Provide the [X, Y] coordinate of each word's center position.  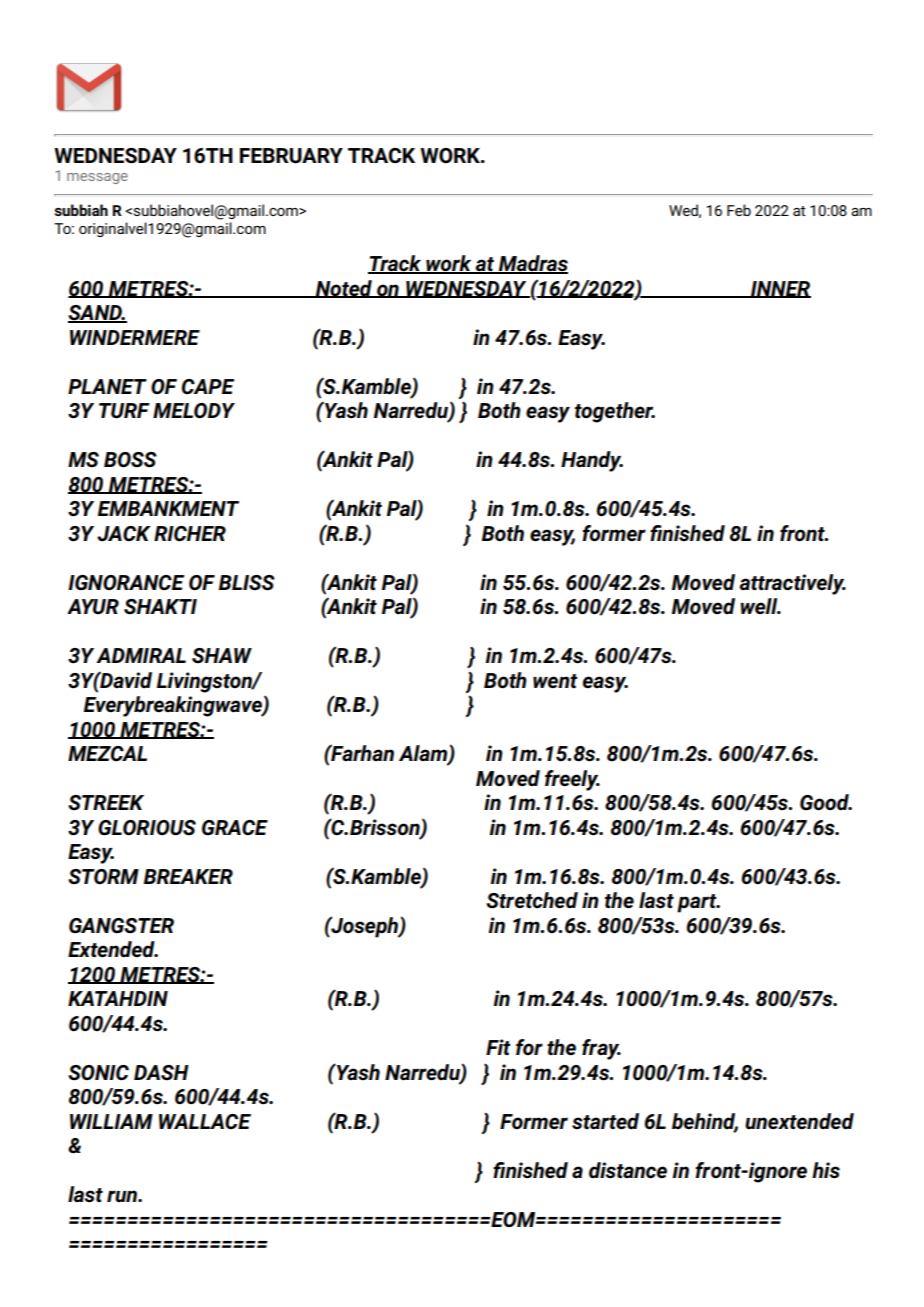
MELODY [194, 411]
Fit [498, 1047]
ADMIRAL [141, 655]
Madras [532, 264]
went [555, 681]
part [698, 903]
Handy [592, 461]
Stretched [532, 900]
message [97, 178]
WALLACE [205, 1122]
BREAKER [188, 876]
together [615, 412]
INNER [780, 289]
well [760, 606]
